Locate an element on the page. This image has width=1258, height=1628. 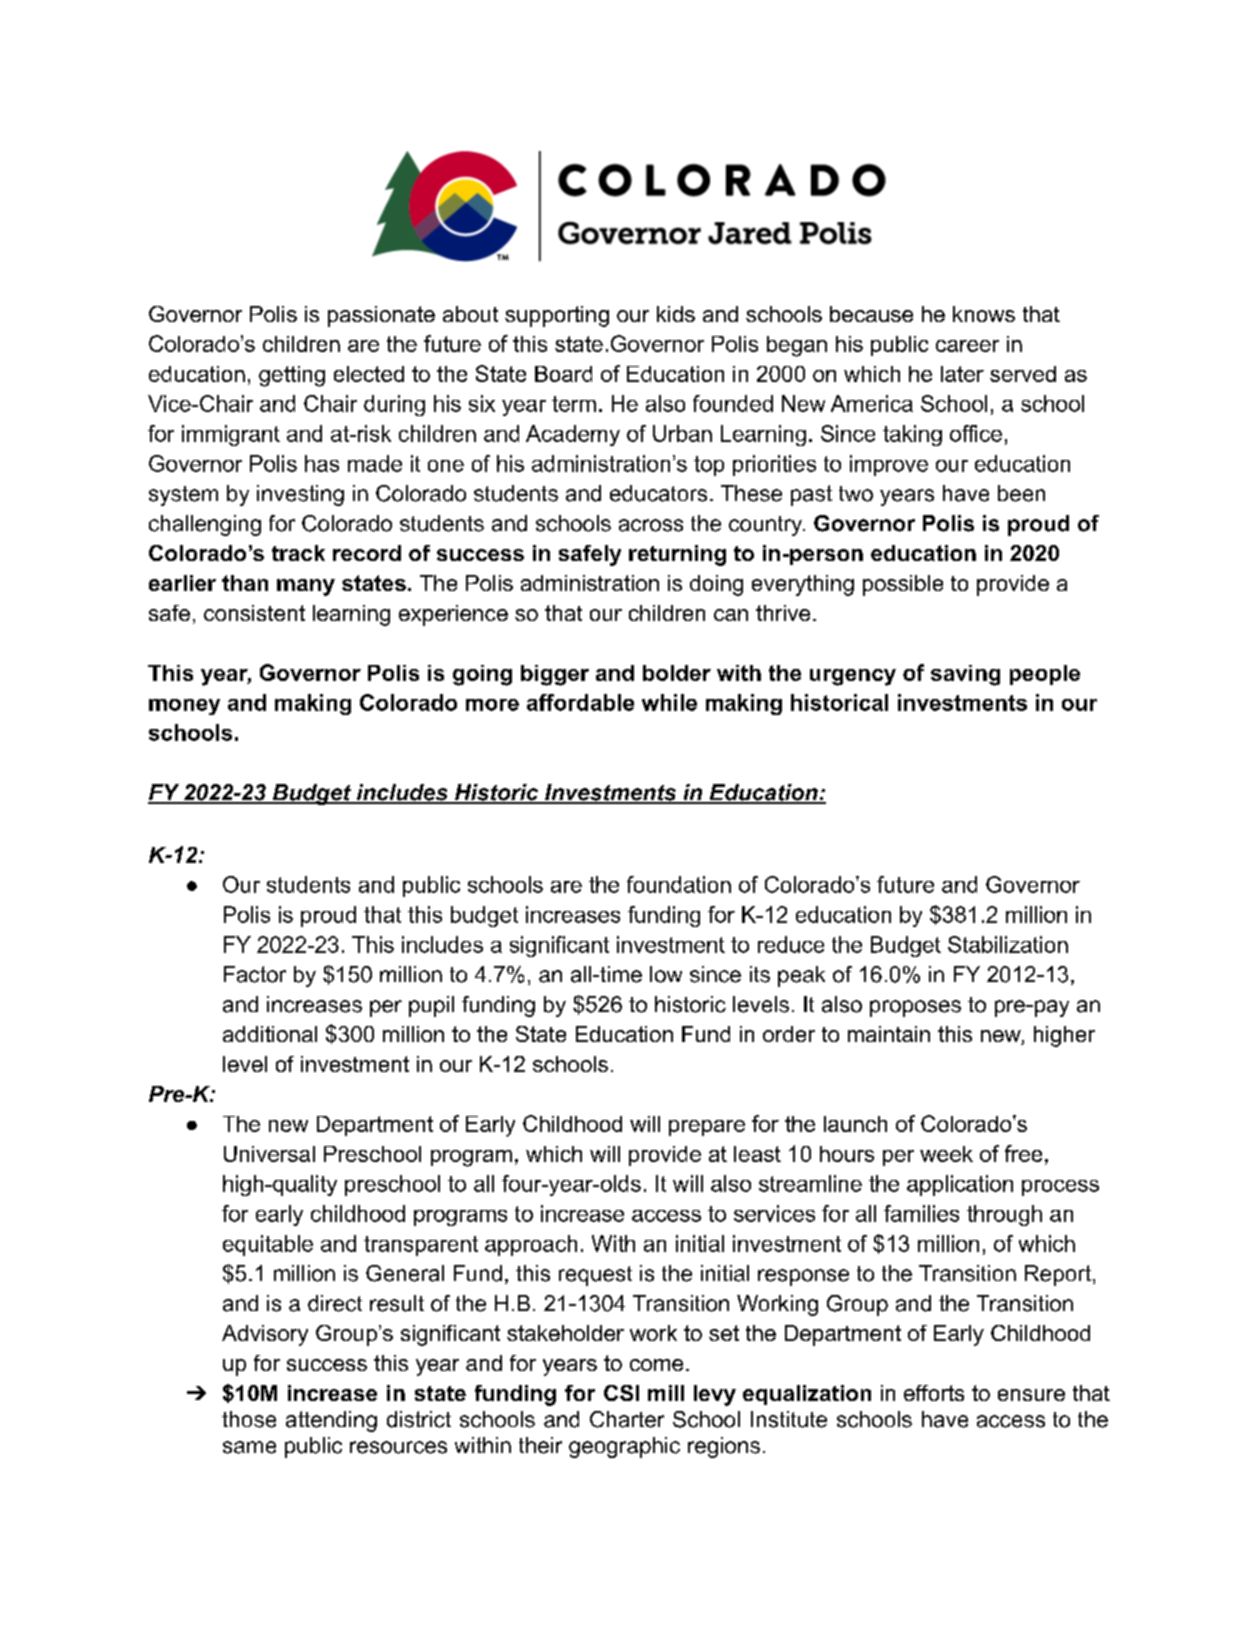
Board is located at coordinates (563, 374).
